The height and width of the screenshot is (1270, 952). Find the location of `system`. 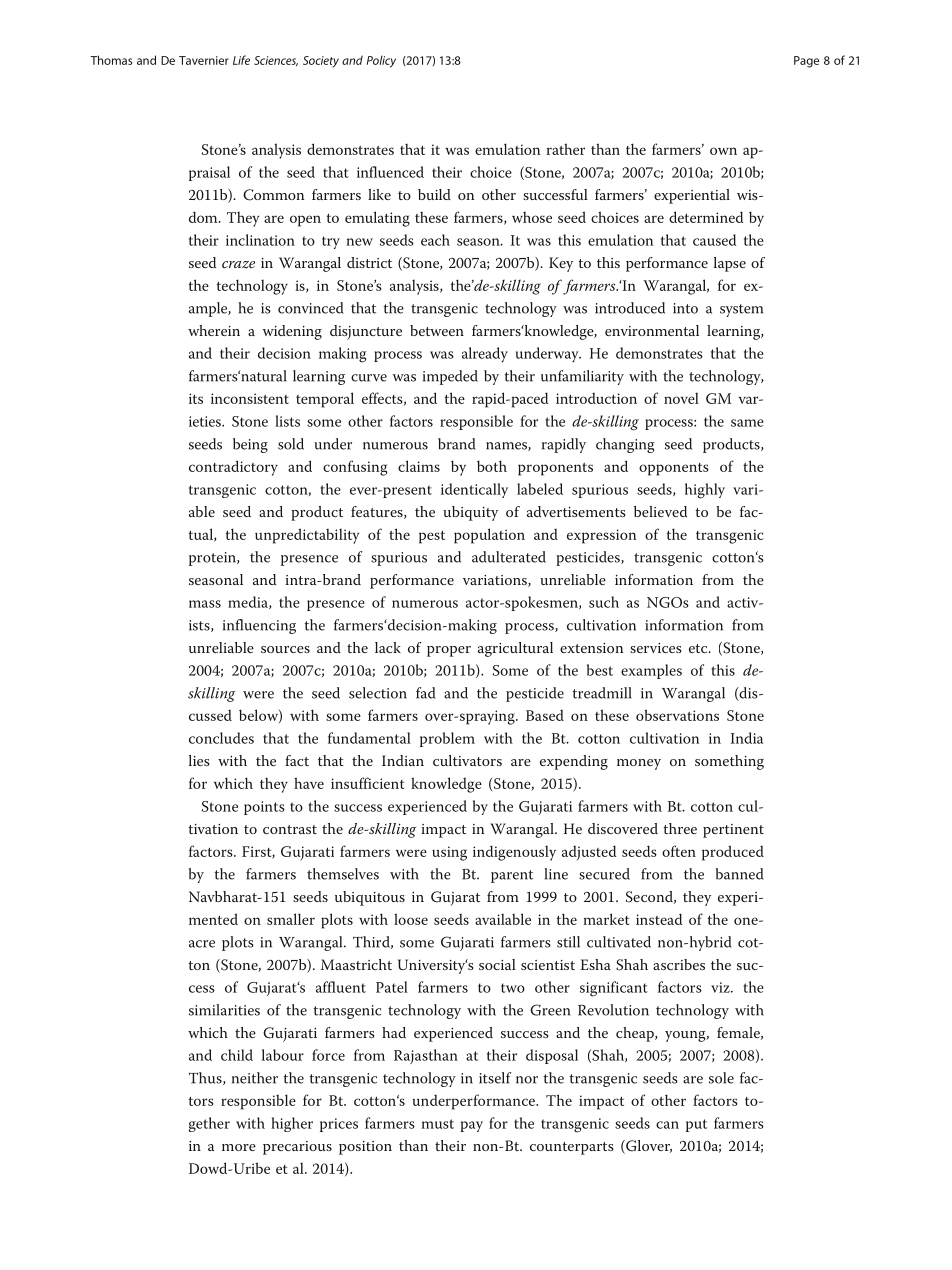

system is located at coordinates (741, 310).
